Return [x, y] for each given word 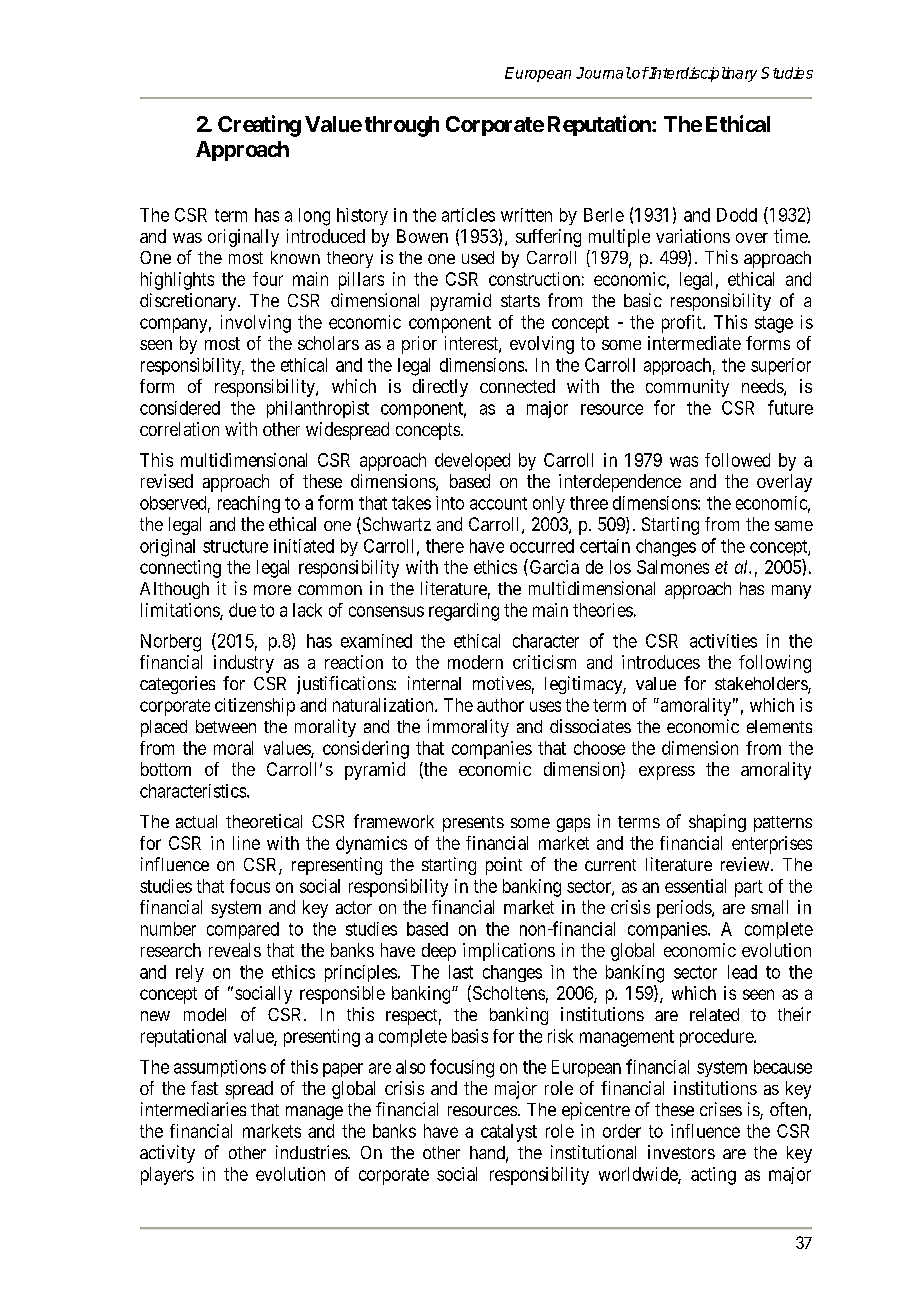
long [314, 217]
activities [723, 641]
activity [167, 1154]
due [242, 610]
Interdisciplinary [702, 74]
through [402, 126]
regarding [464, 612]
